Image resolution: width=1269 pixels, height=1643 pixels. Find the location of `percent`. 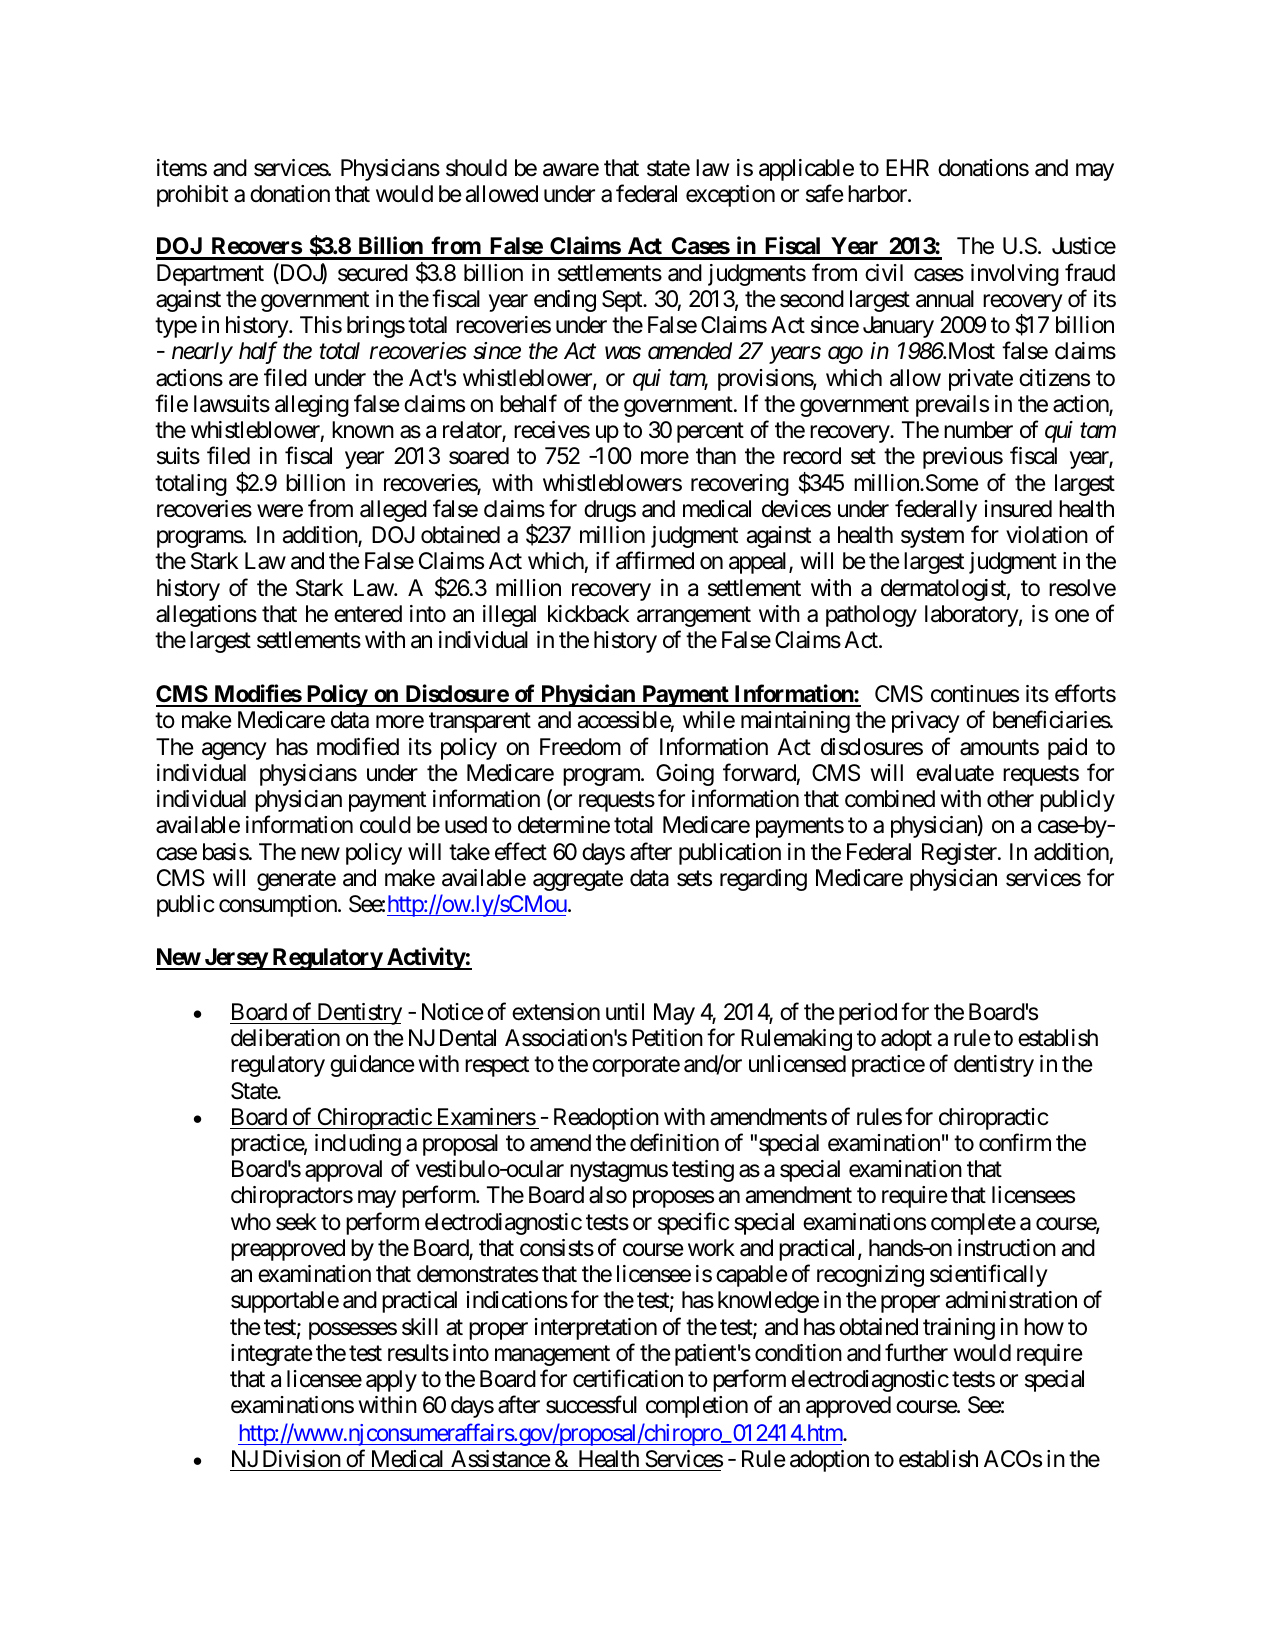

percent is located at coordinates (710, 433).
